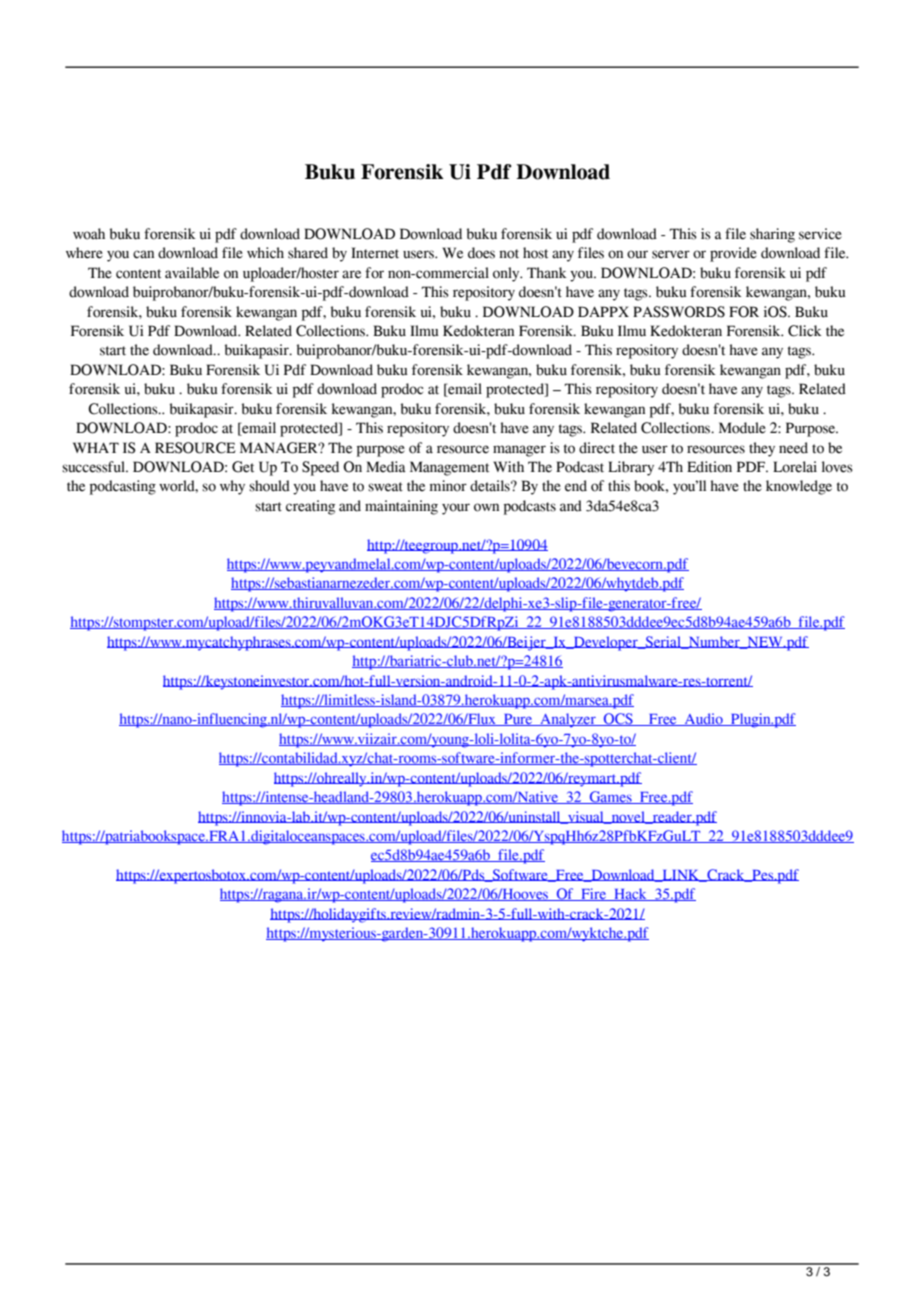 The width and height of the image is (924, 1308). What do you see at coordinates (269, 486) in the image?
I see `should` at bounding box center [269, 486].
